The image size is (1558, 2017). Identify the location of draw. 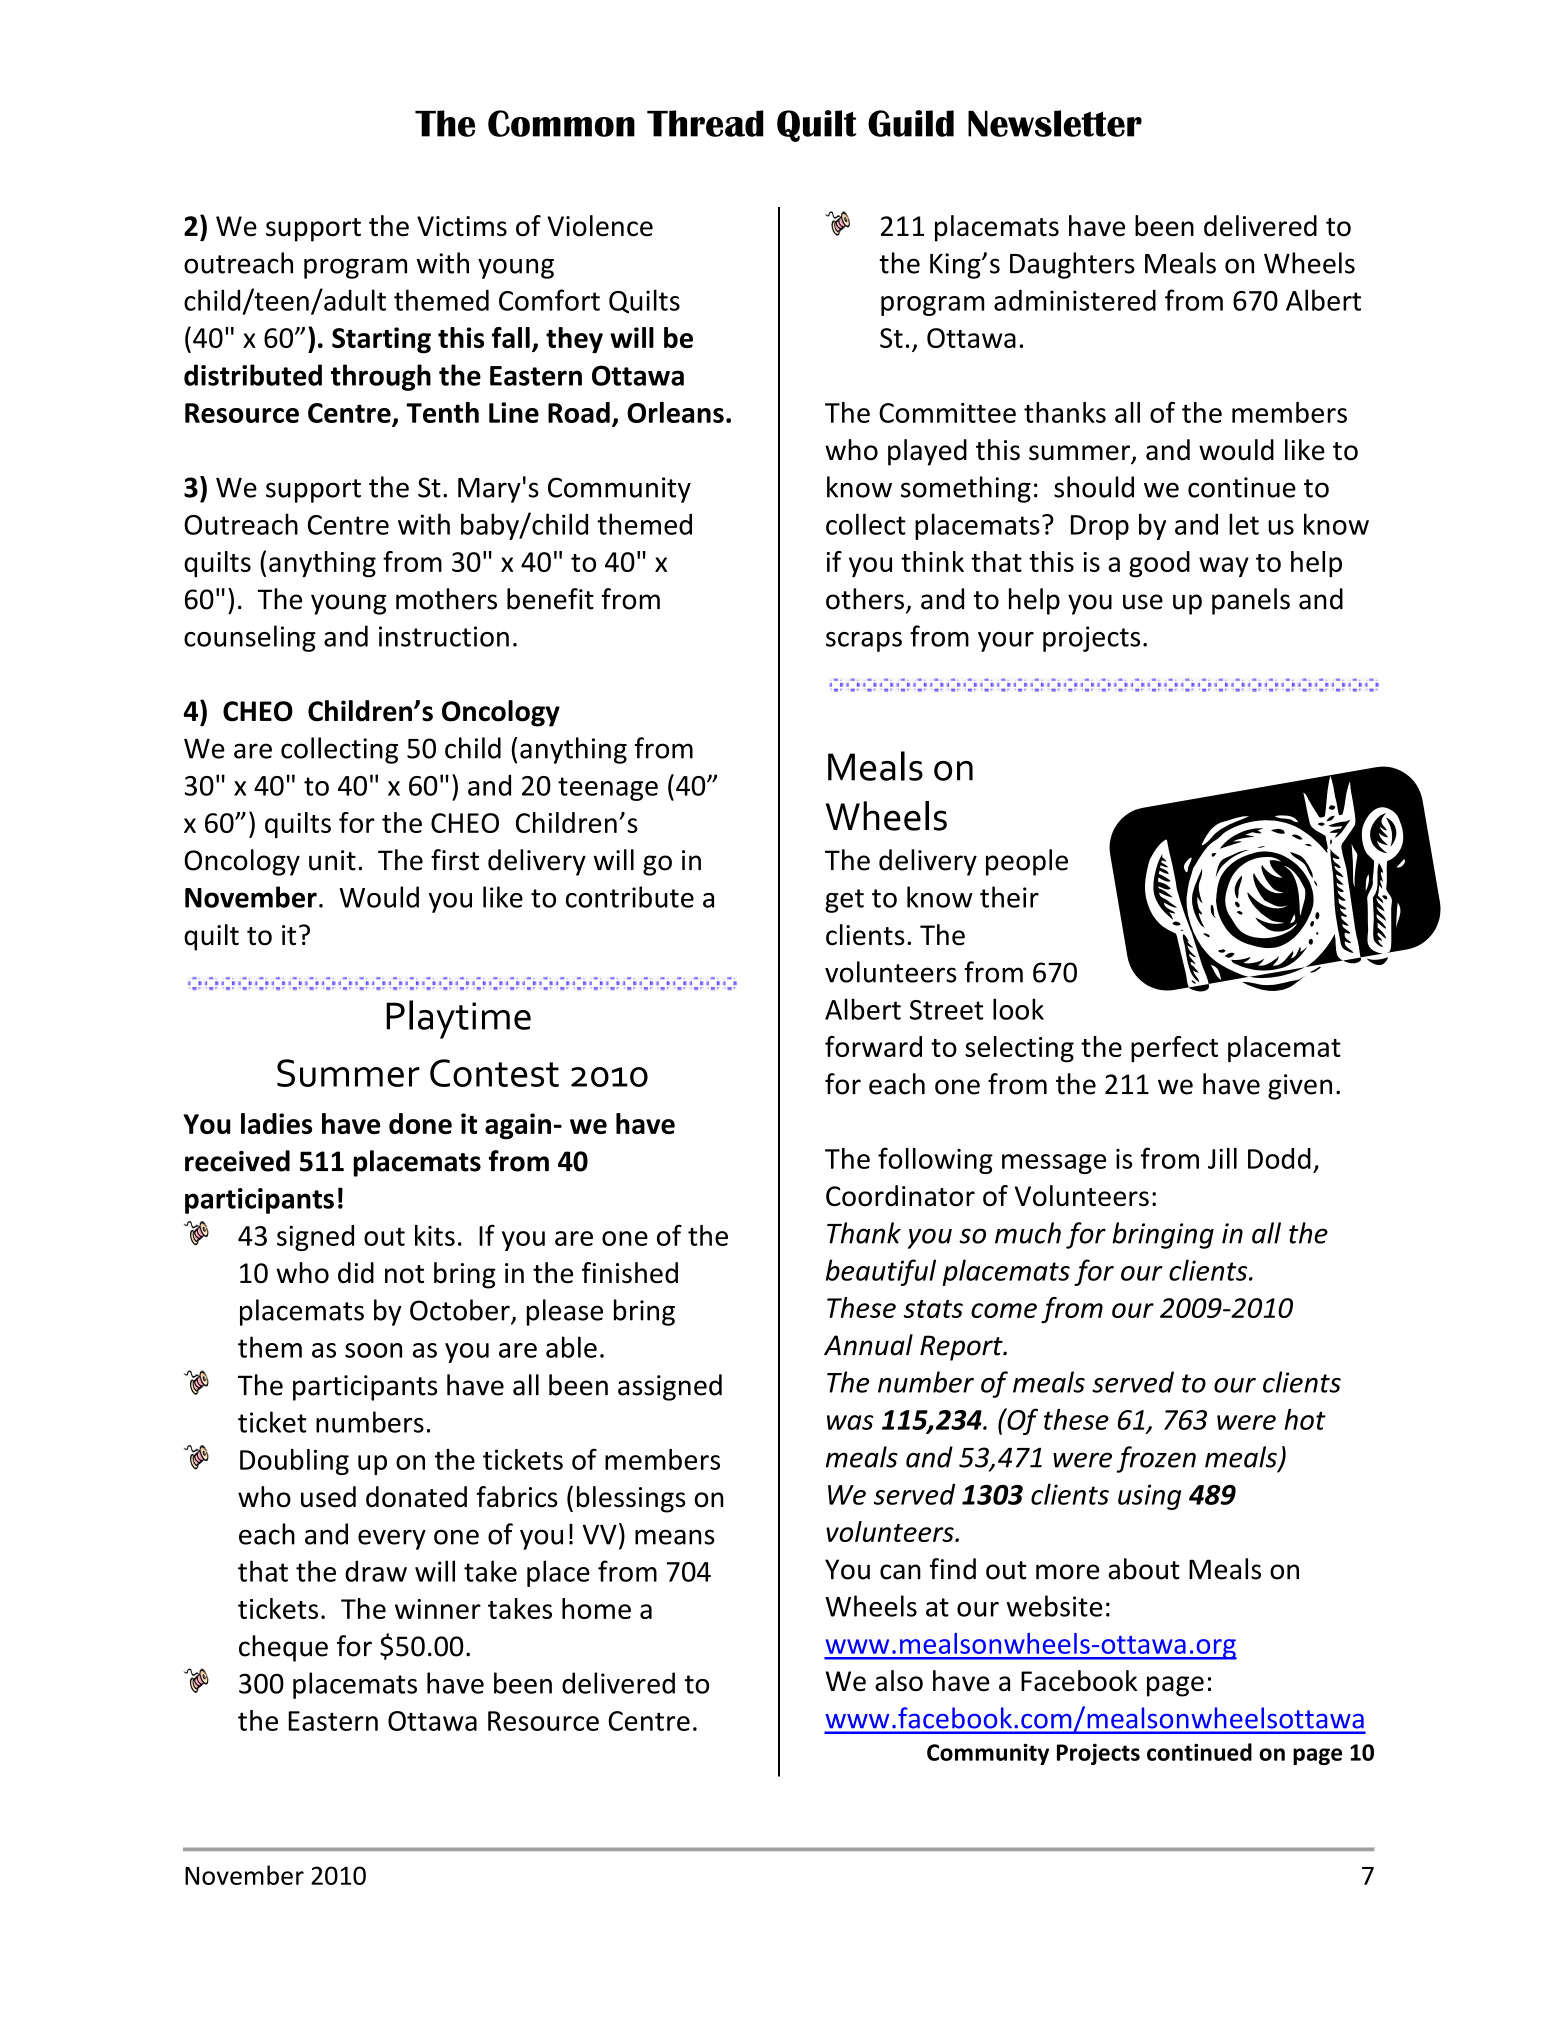
(376, 1571).
